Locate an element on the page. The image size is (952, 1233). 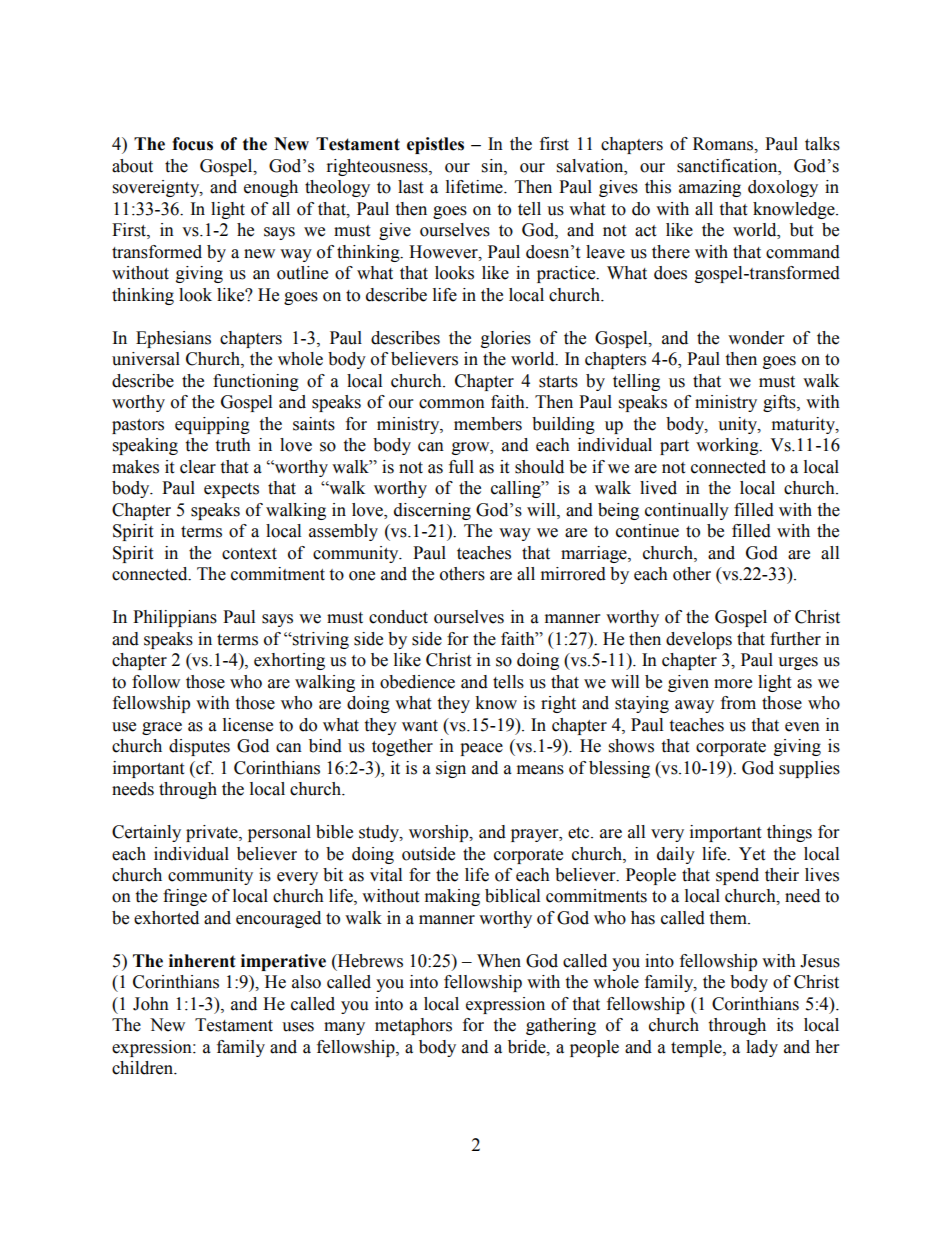
conduct is located at coordinates (398, 617).
